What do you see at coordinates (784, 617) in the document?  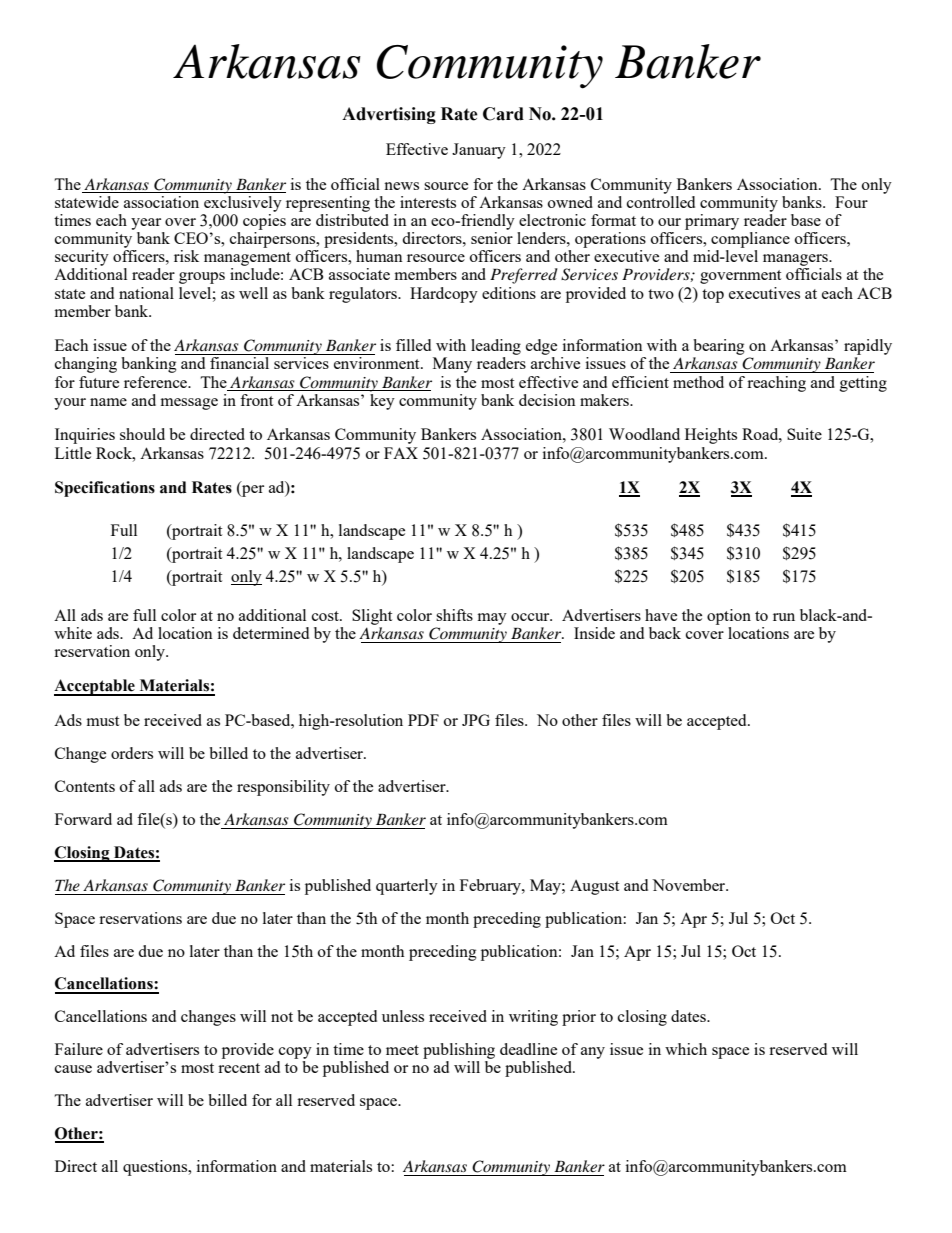 I see `run` at bounding box center [784, 617].
